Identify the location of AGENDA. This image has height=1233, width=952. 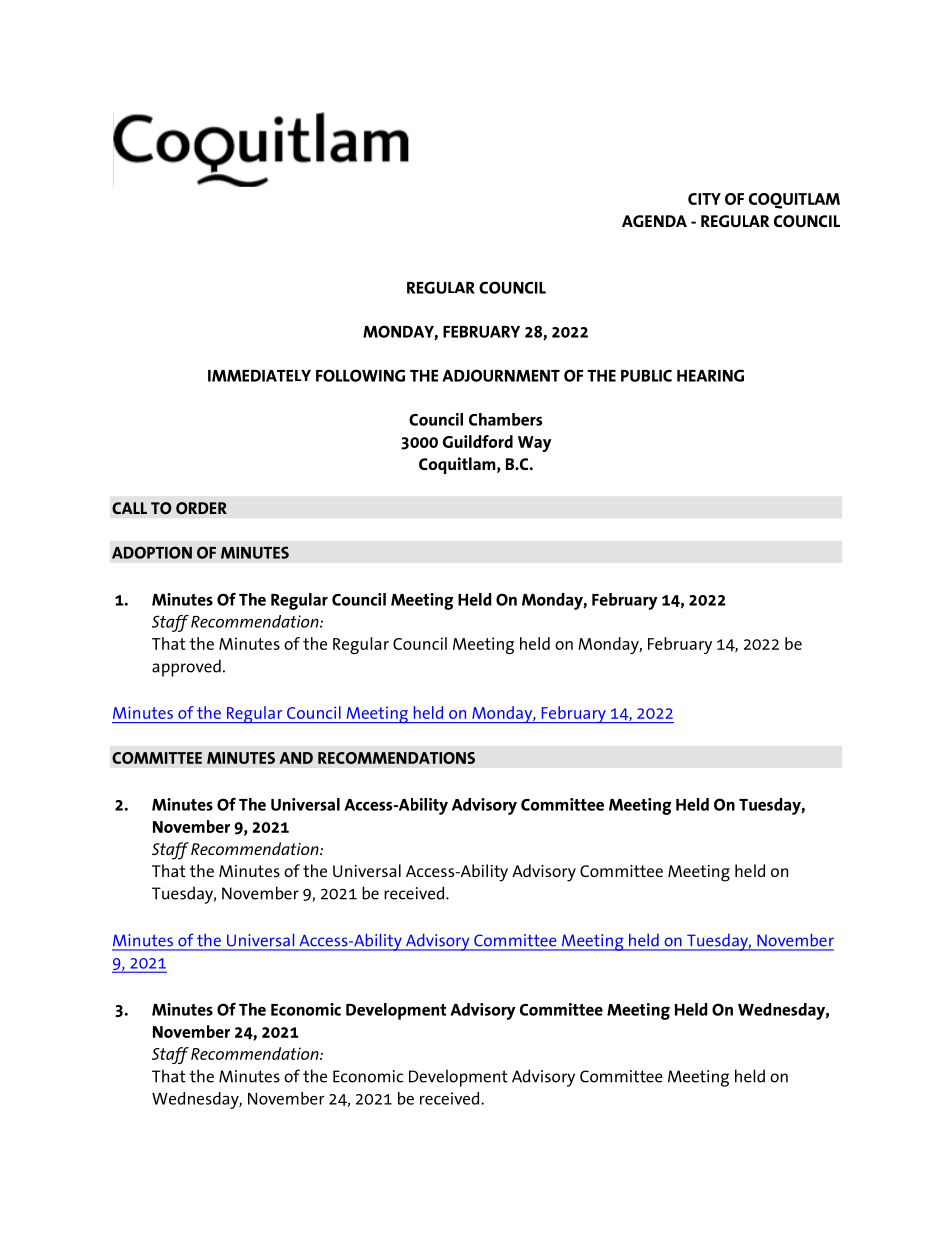
(654, 221).
